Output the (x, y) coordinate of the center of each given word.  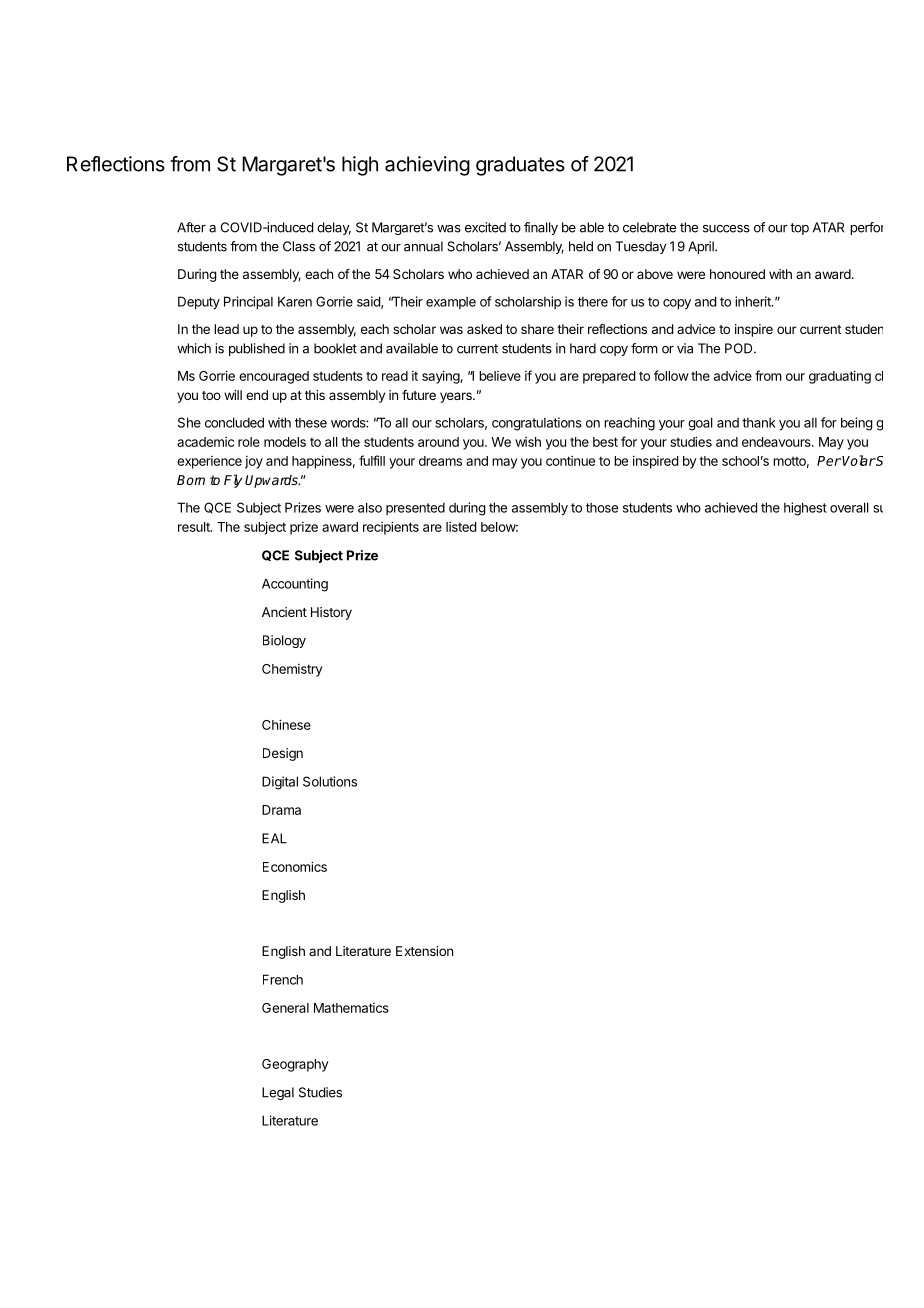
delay (334, 228)
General (285, 1008)
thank (759, 423)
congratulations (537, 424)
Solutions (330, 781)
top (799, 229)
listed (461, 527)
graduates (520, 166)
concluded (234, 422)
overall (849, 507)
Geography (295, 1065)
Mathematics (351, 1008)
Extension (424, 951)
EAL (274, 838)
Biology (284, 641)
